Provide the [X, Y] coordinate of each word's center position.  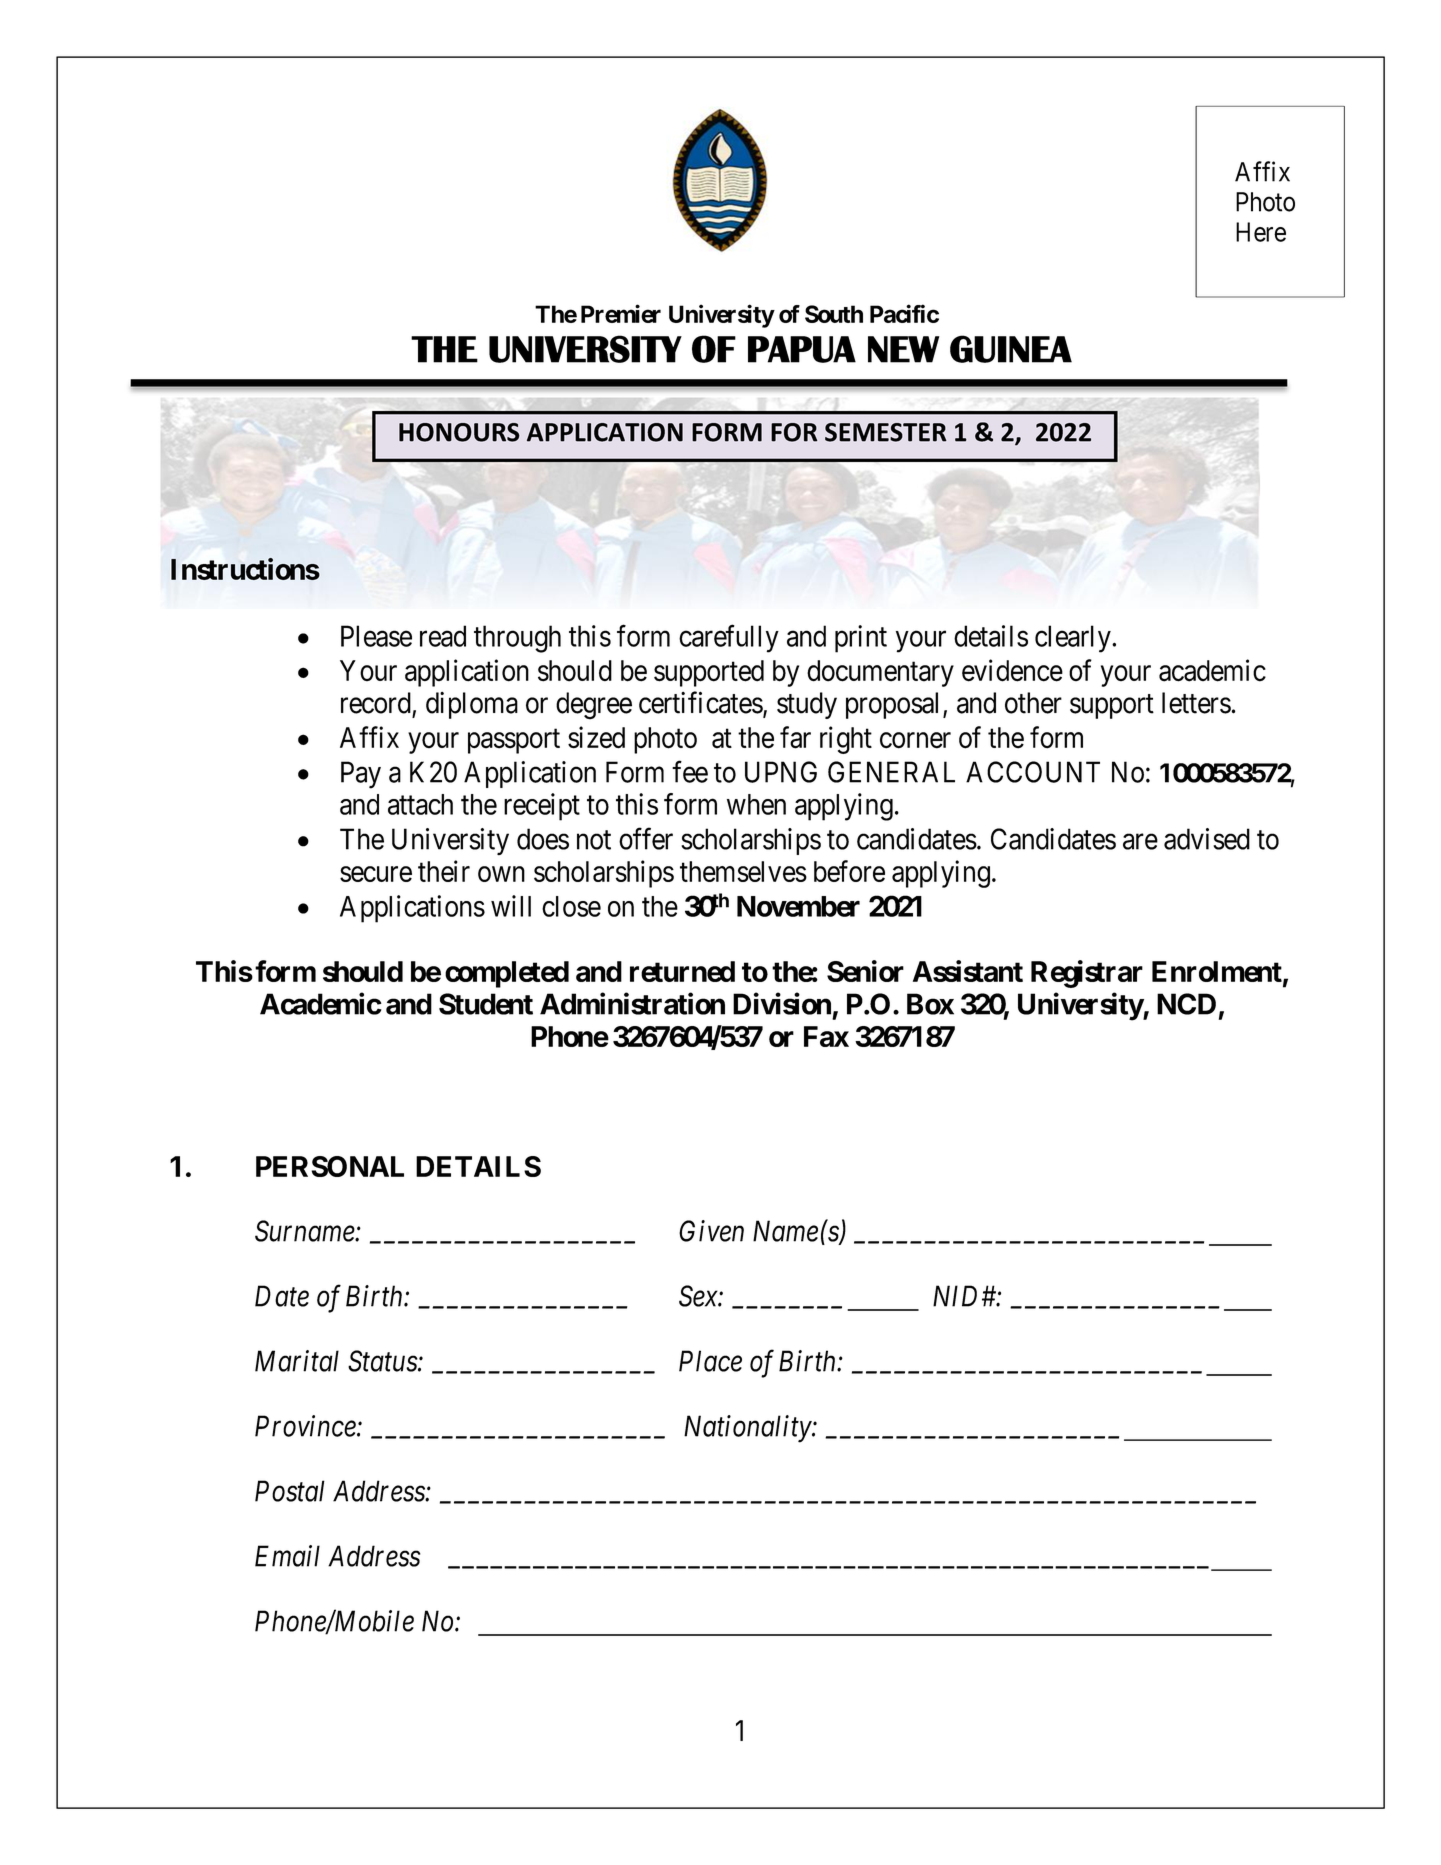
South [834, 314]
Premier [621, 313]
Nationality [748, 1429]
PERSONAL [330, 1166]
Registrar [1087, 974]
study [807, 705]
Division [782, 1003]
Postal [290, 1491]
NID [958, 1296]
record [377, 704]
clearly [1074, 639]
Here [1261, 232]
